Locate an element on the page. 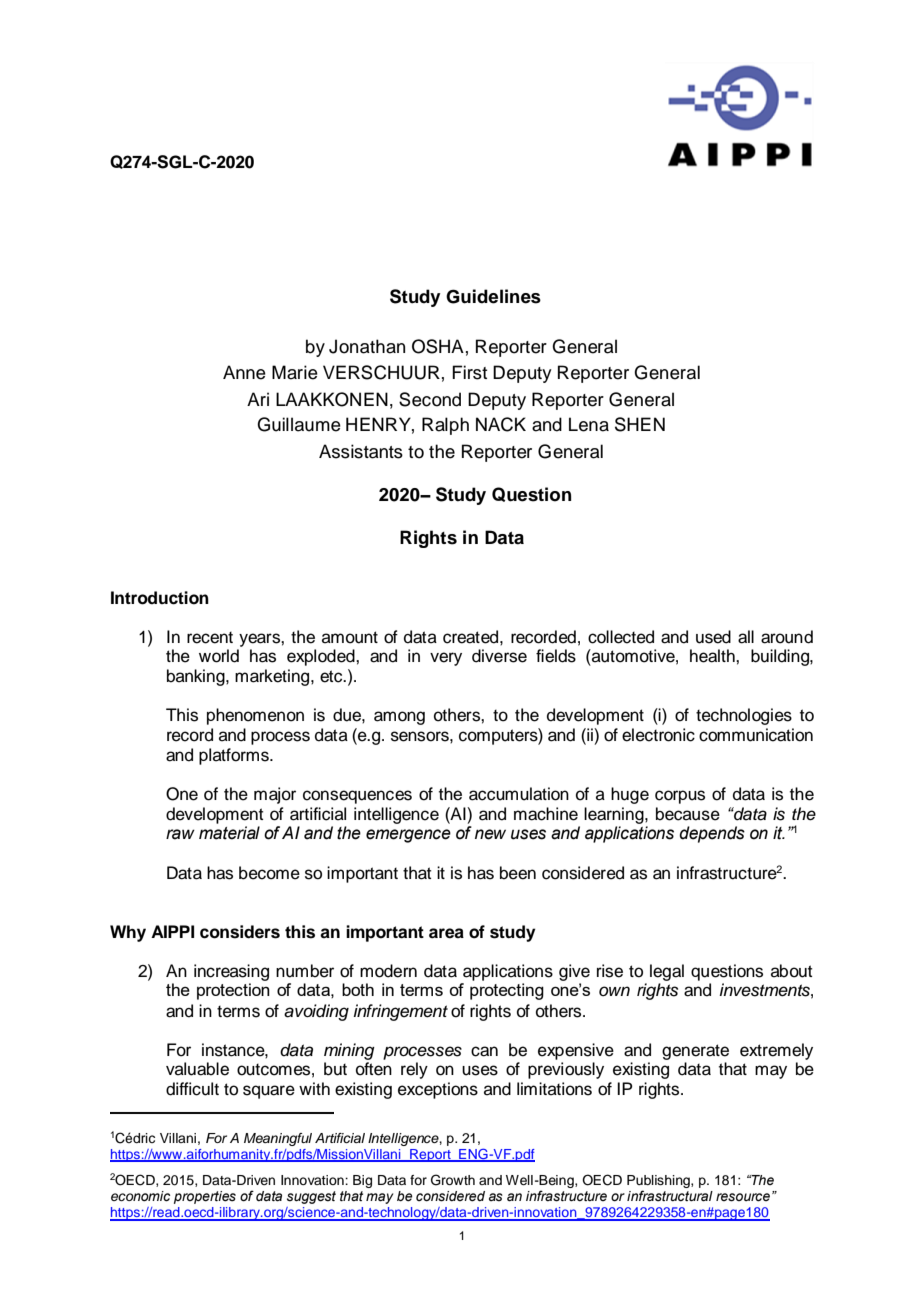  resource is located at coordinates (743, 1197).
